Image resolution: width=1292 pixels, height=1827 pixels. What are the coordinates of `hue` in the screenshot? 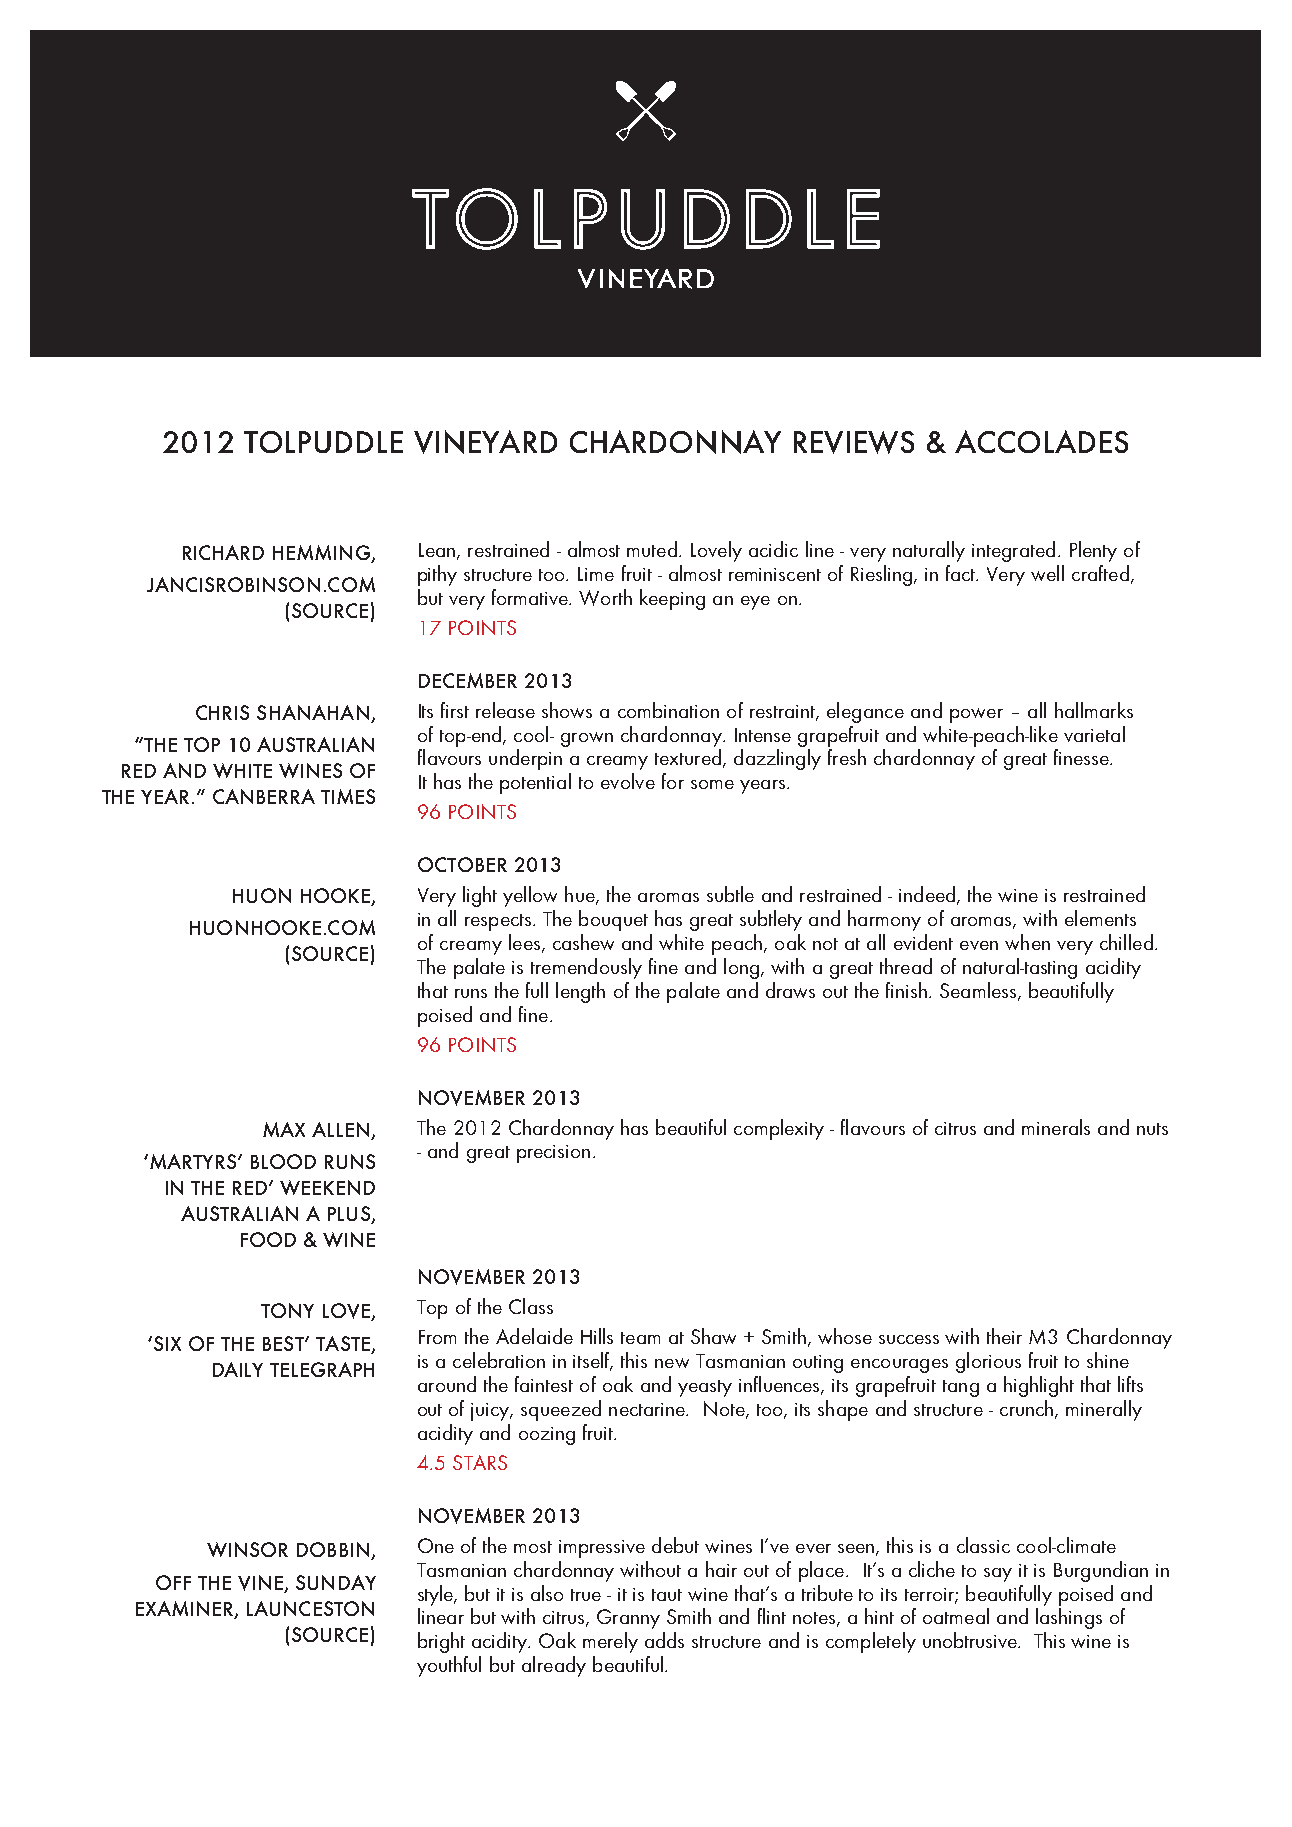 It's located at (581, 895).
